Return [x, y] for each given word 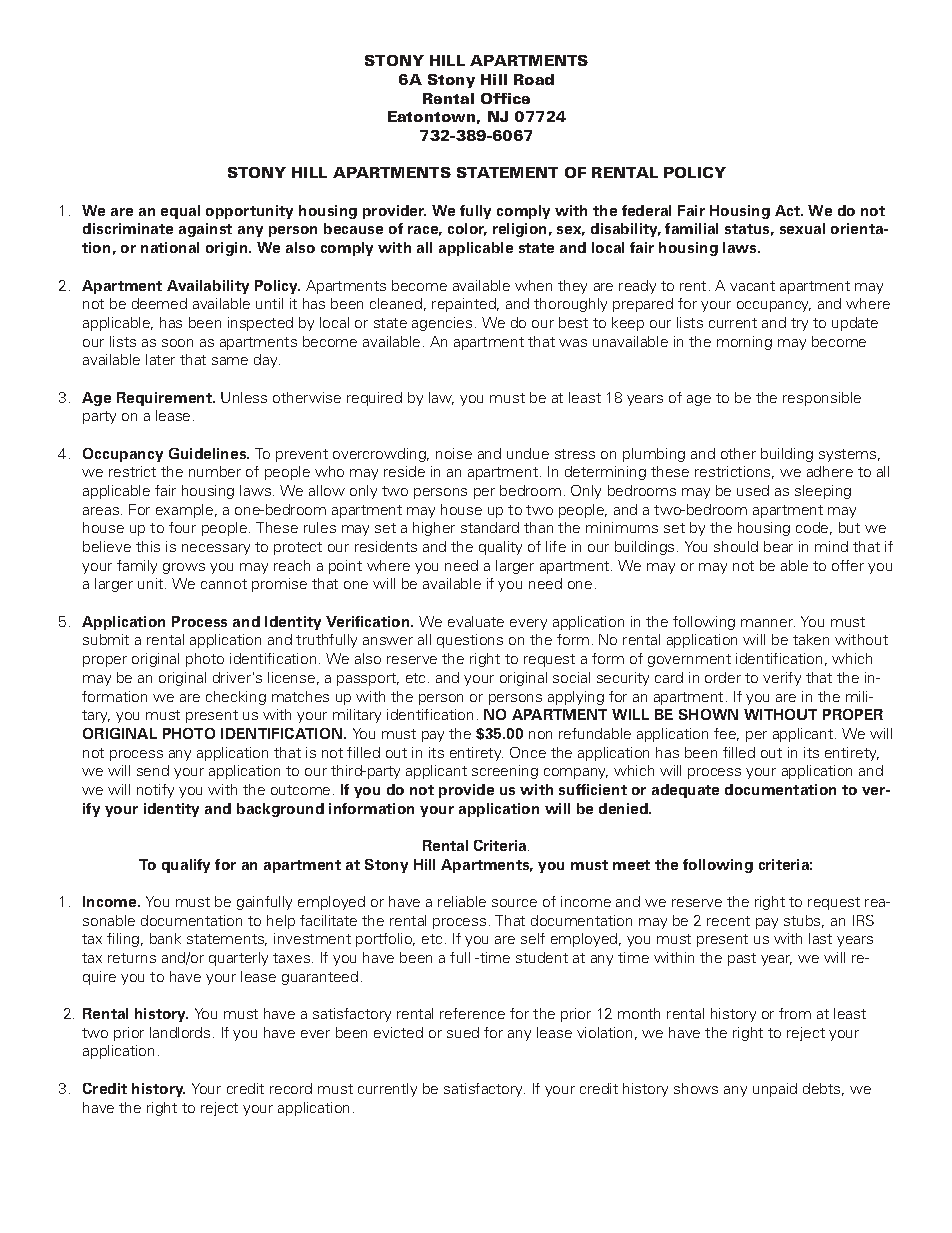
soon [177, 343]
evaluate [476, 621]
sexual [802, 228]
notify [155, 791]
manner [768, 623]
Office [505, 98]
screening [505, 772]
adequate [685, 791]
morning [744, 343]
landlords [180, 1032]
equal [180, 212]
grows [184, 568]
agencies [442, 324]
